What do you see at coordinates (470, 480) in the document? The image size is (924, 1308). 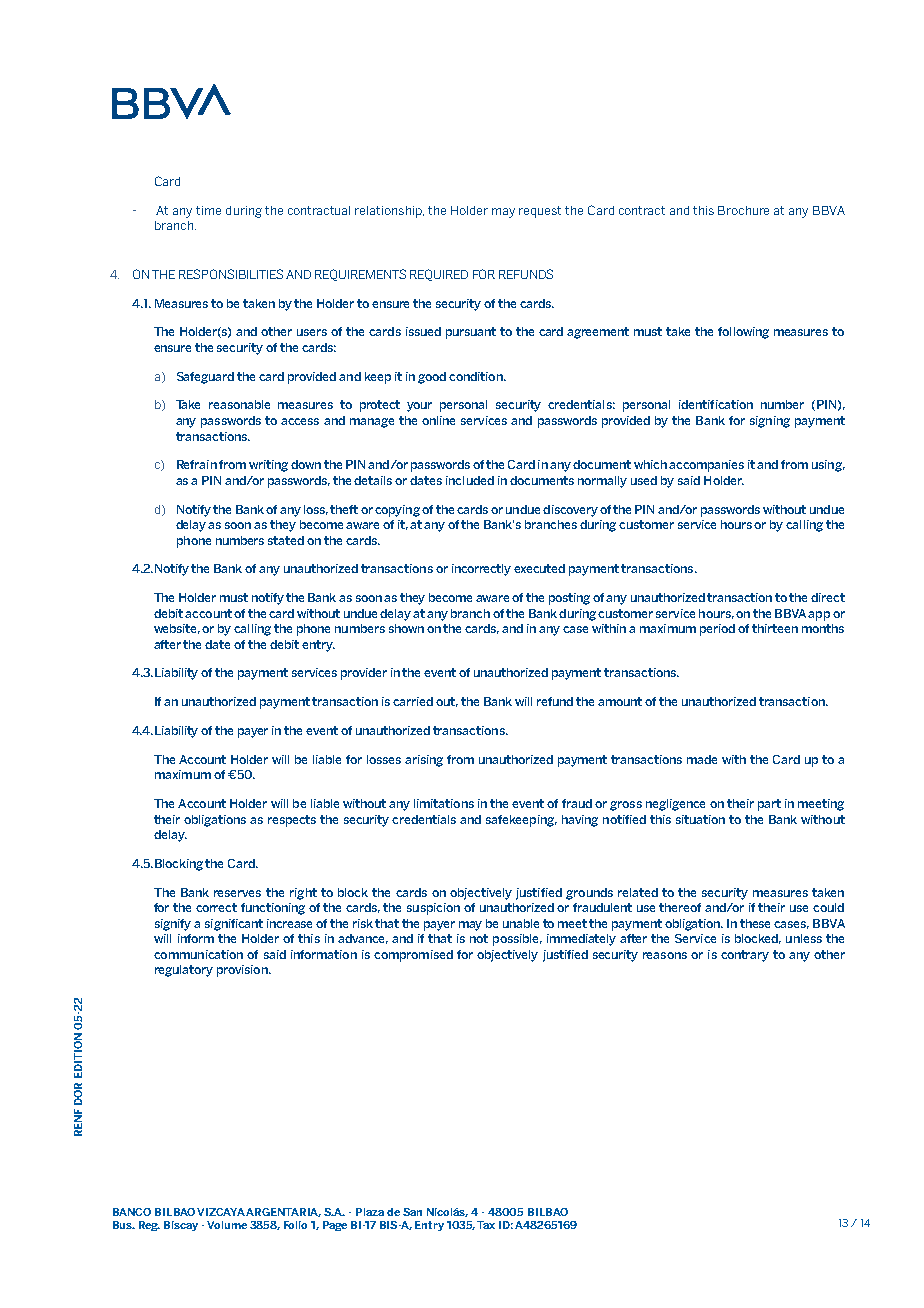 I see `included` at bounding box center [470, 480].
